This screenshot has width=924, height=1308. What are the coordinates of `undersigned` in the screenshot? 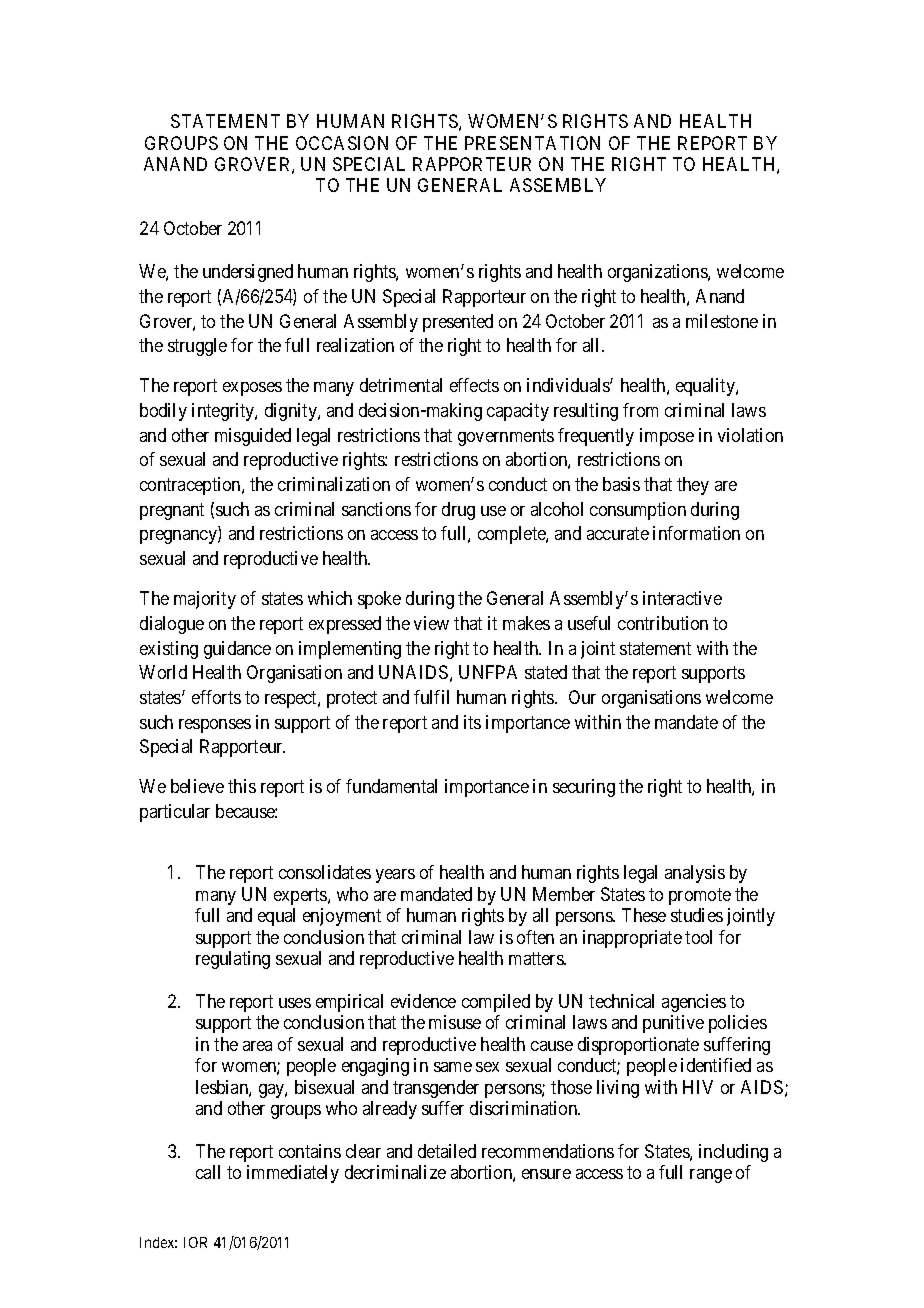 It's located at (248, 273).
